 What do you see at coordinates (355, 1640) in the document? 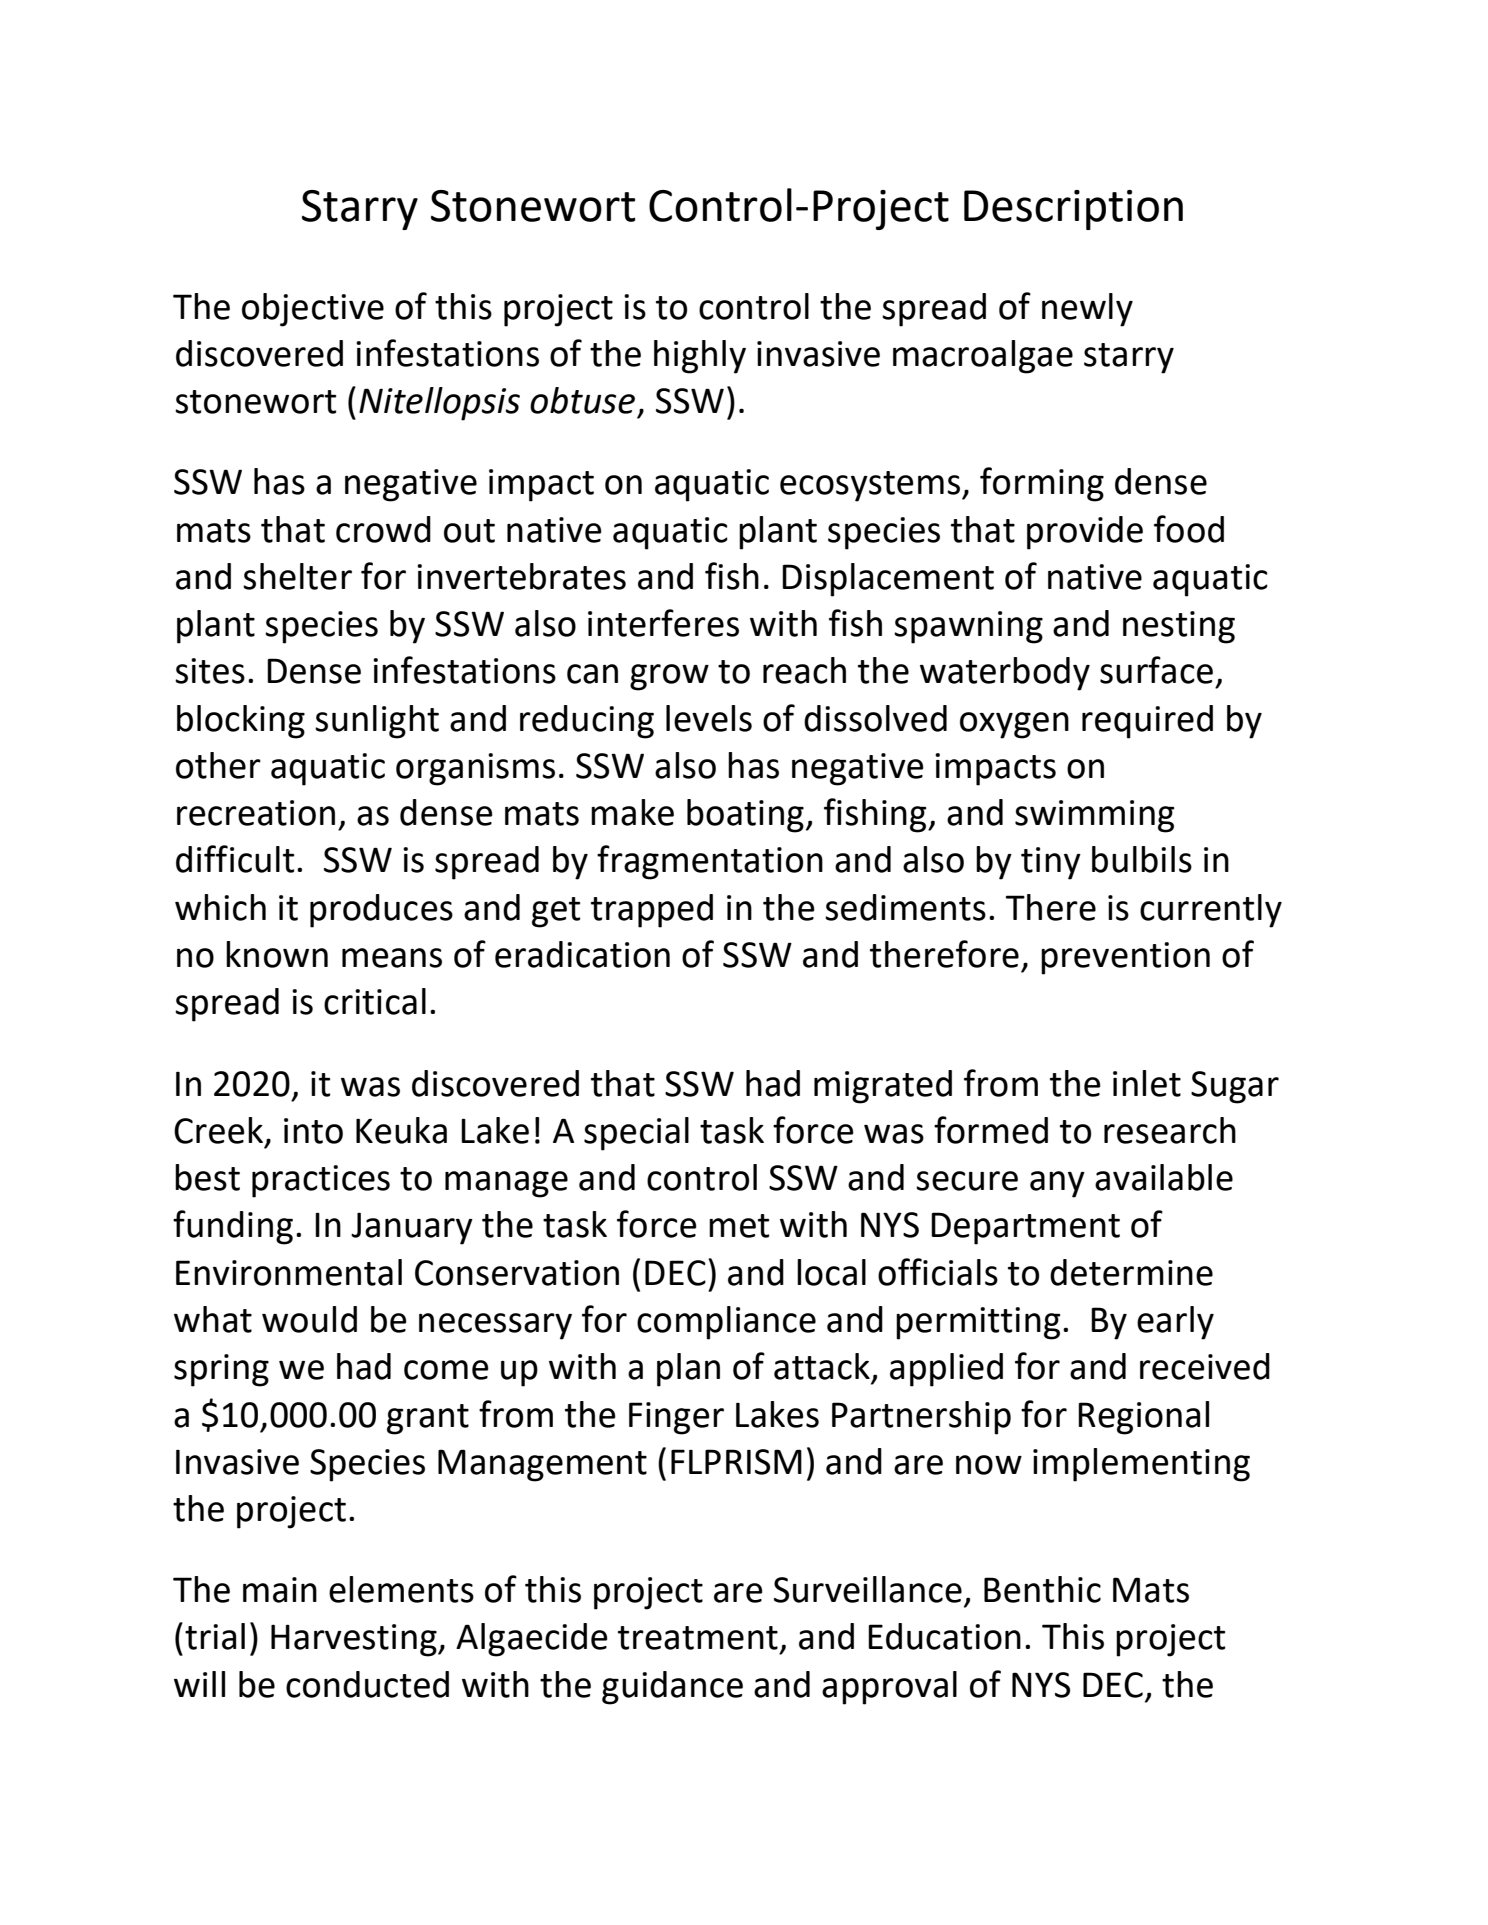
I see `Harvesting` at bounding box center [355, 1640].
